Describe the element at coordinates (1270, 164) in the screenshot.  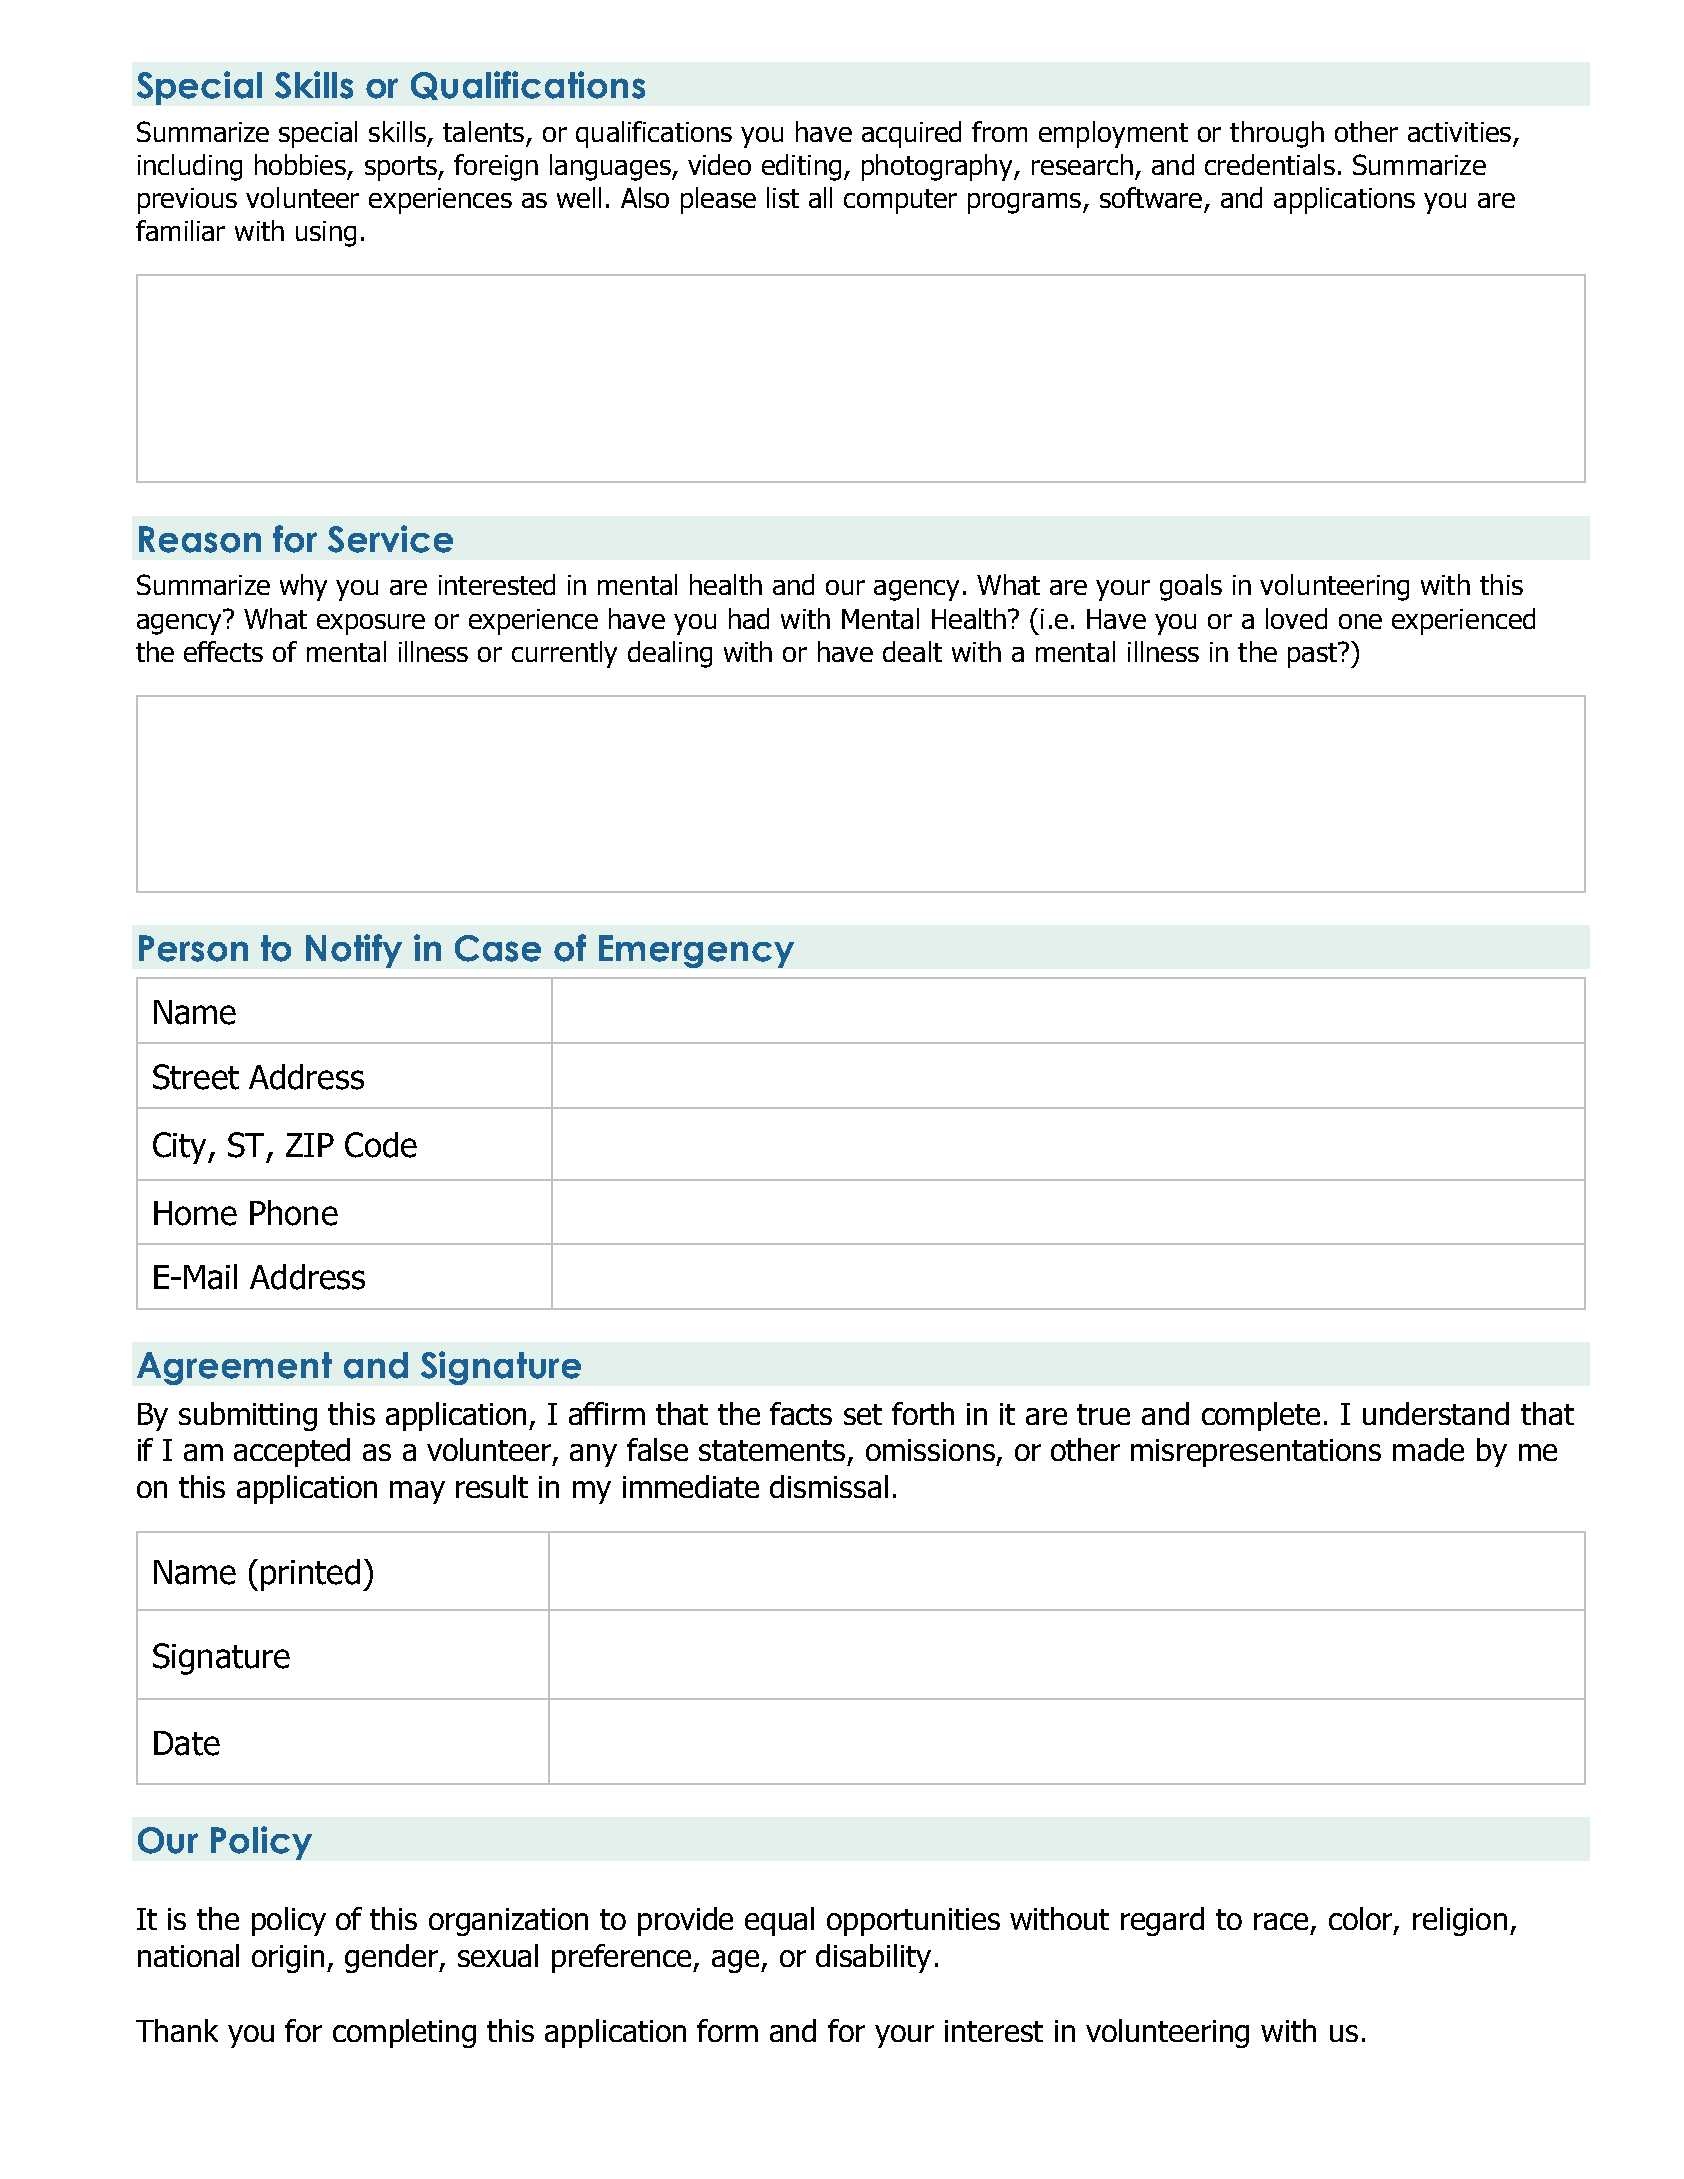
I see `credentials` at that location.
